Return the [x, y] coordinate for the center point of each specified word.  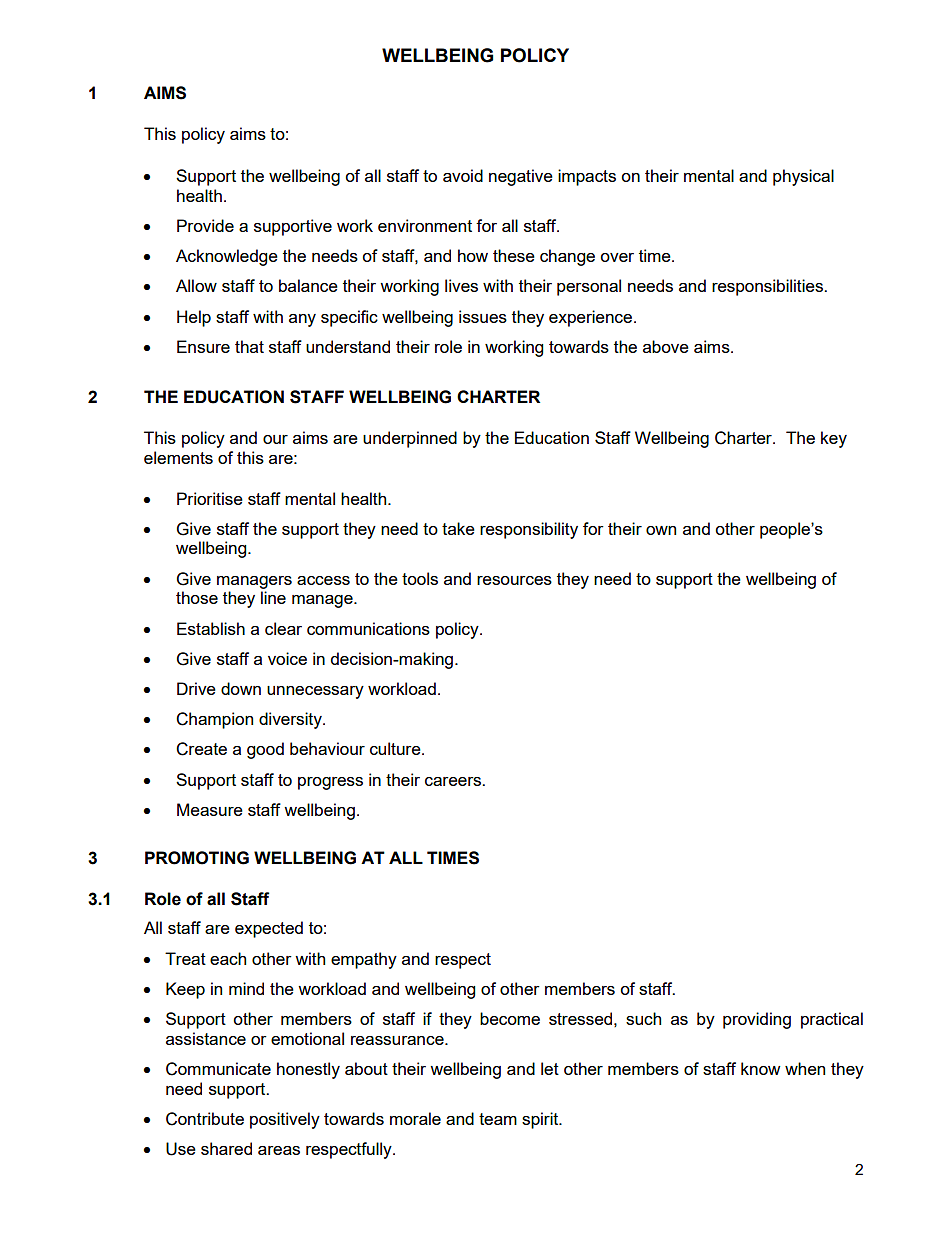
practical [832, 1020]
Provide [205, 225]
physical [803, 177]
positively [285, 1120]
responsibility [529, 530]
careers [454, 781]
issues [483, 316]
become [510, 1018]
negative [521, 177]
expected [269, 929]
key [834, 439]
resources [514, 580]
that [249, 346]
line [273, 597]
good [265, 750]
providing [757, 1020]
